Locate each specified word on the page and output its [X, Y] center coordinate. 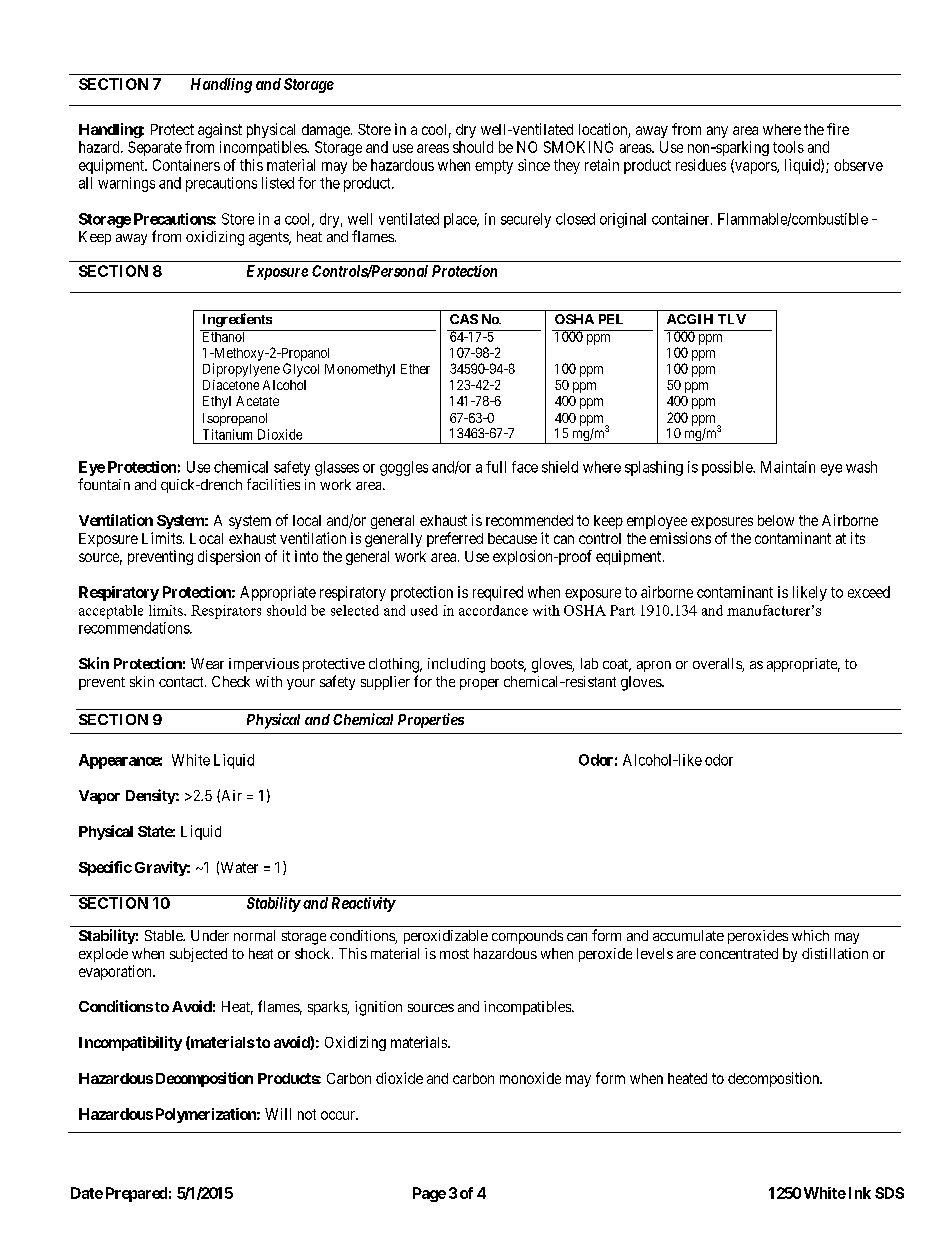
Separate [155, 148]
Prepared [136, 1194]
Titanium [227, 434]
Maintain [788, 467]
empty [494, 167]
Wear [207, 663]
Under [210, 935]
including [456, 665]
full [496, 467]
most [454, 954]
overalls [718, 665]
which [810, 935]
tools [788, 147]
